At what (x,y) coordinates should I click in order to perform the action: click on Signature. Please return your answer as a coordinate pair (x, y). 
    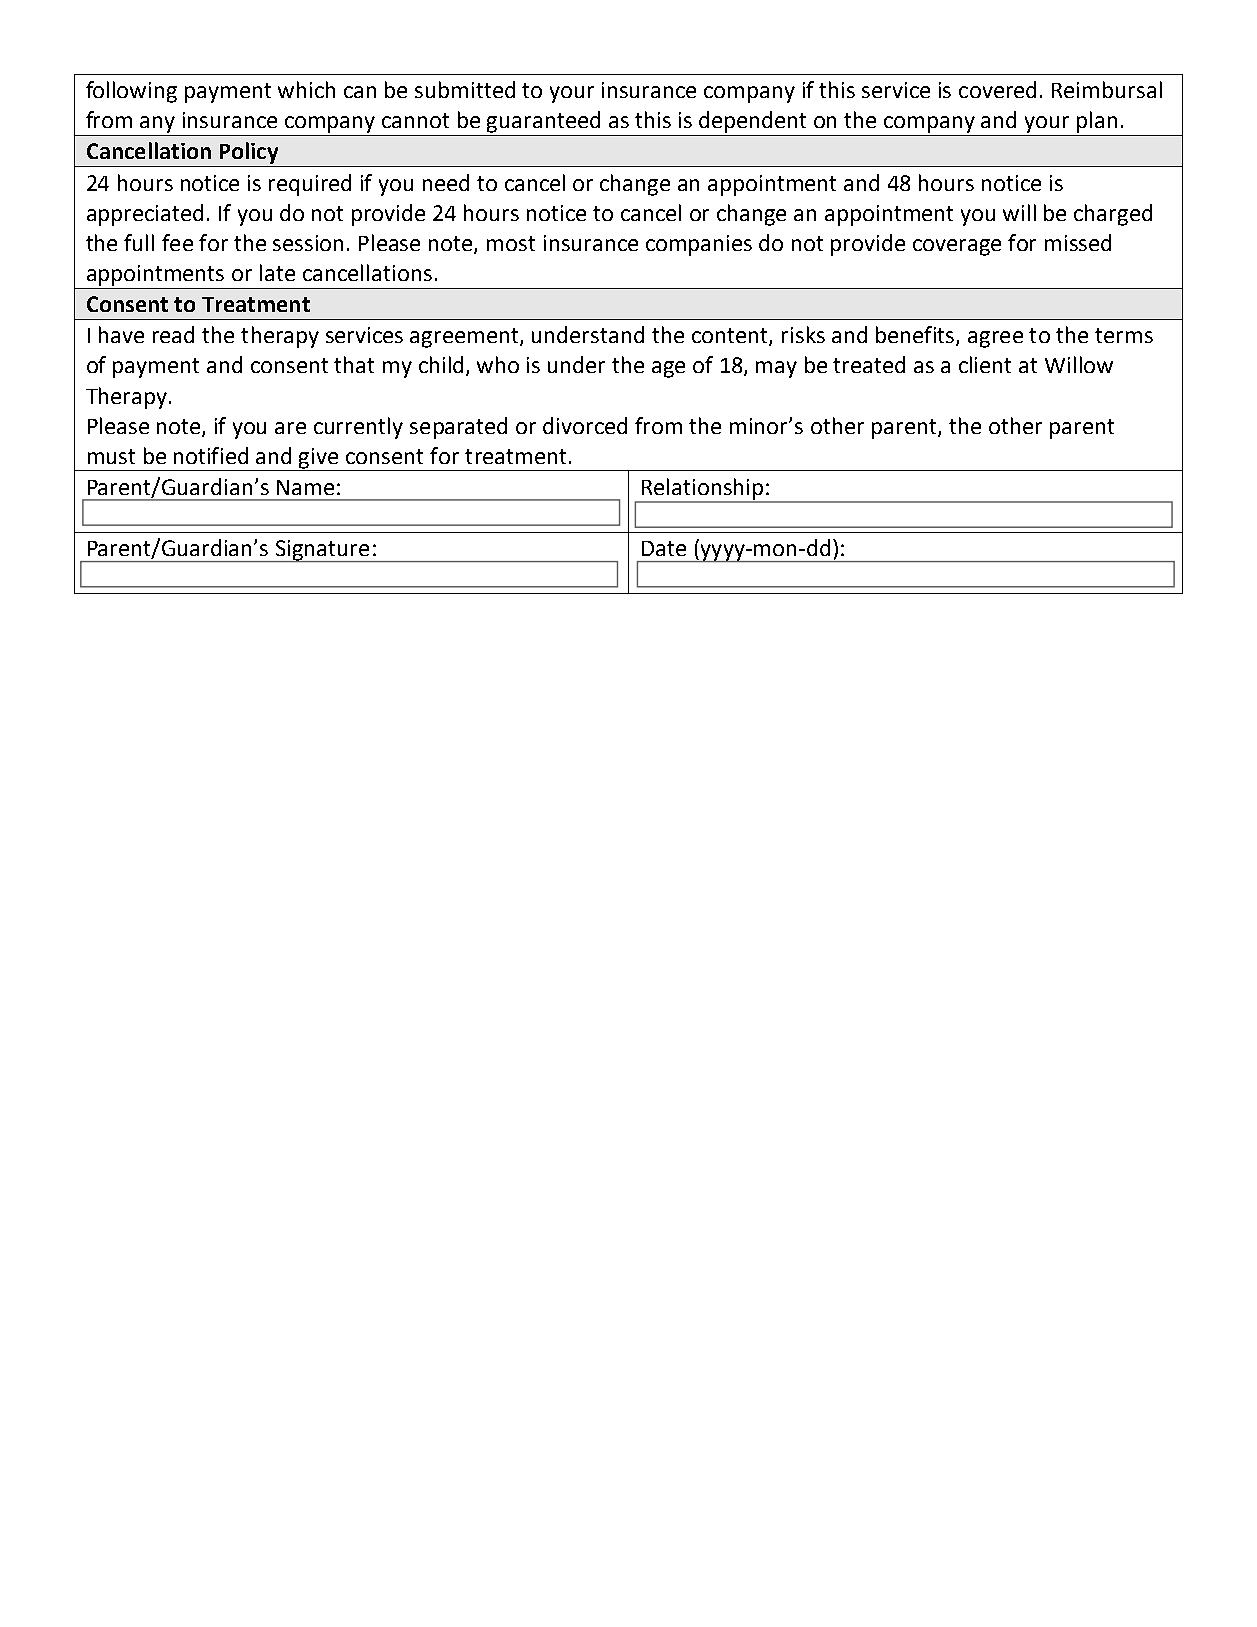
    Looking at the image, I should click on (323, 551).
